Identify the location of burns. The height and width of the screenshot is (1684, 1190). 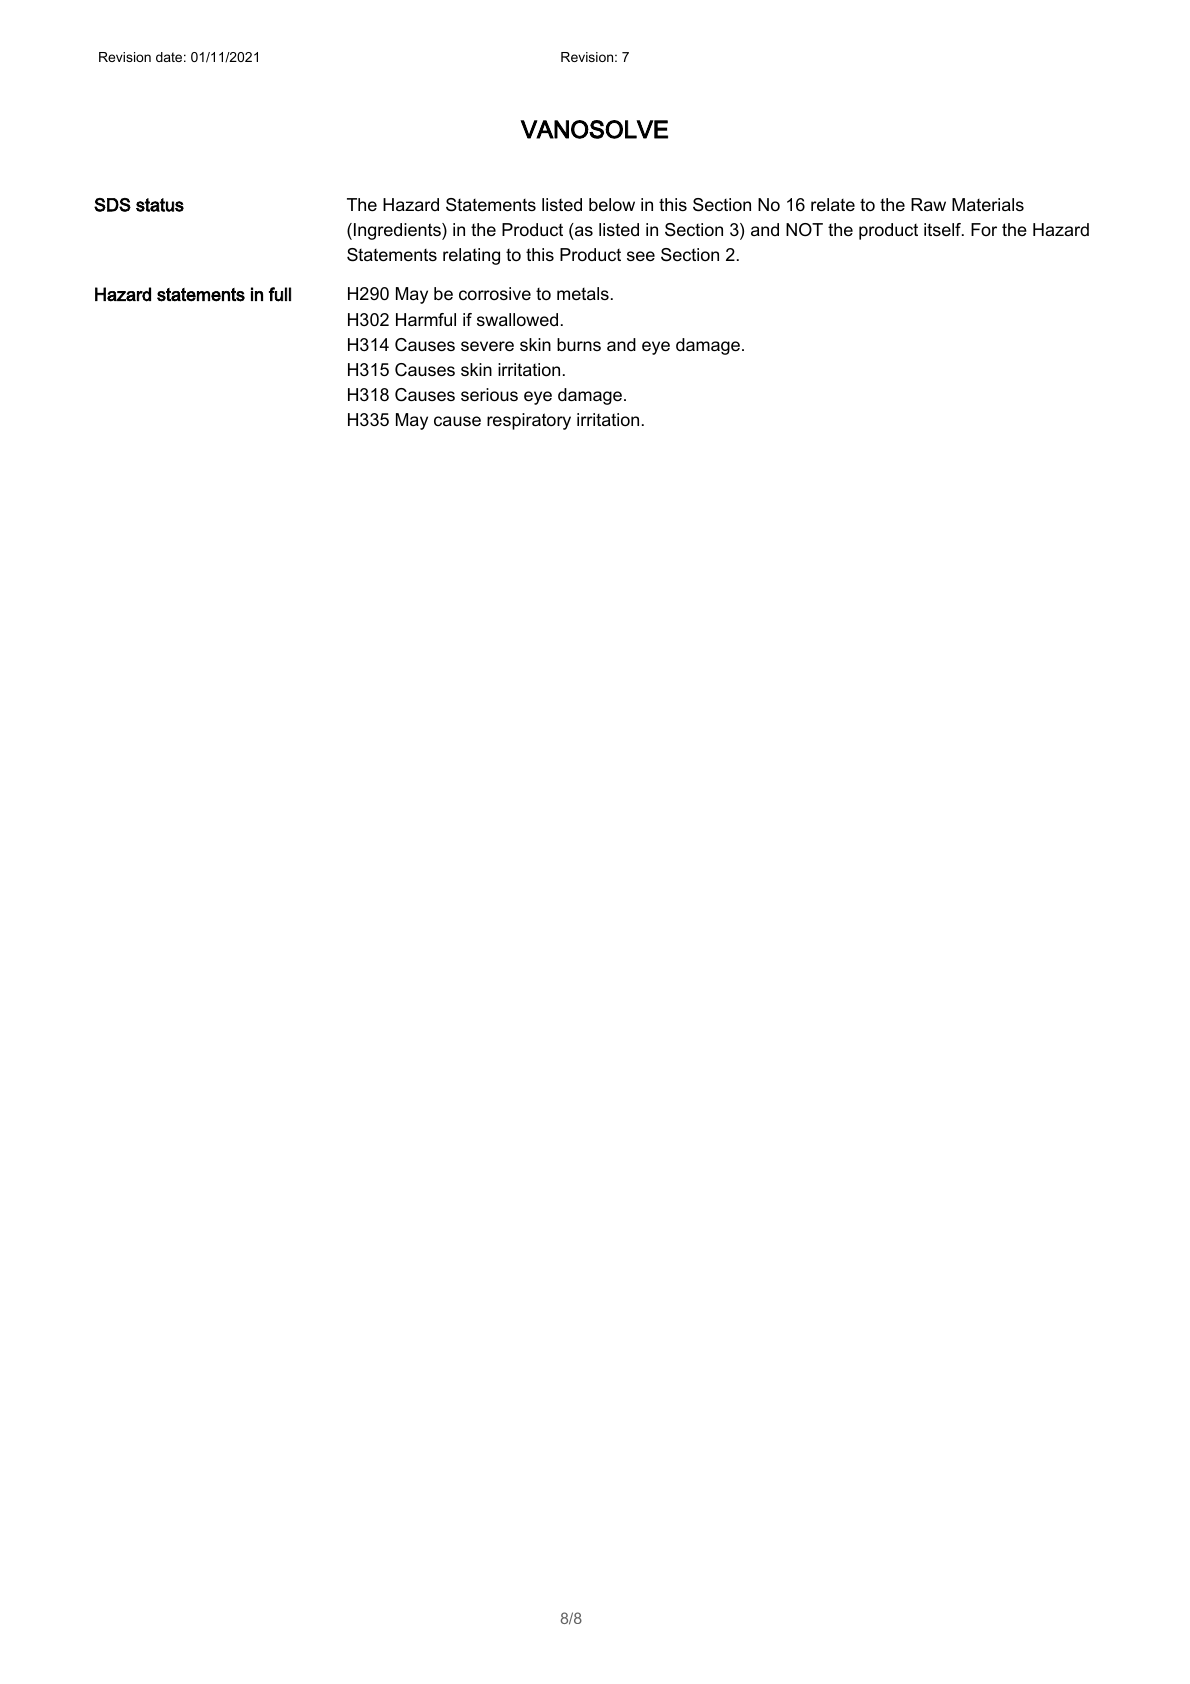
(579, 344).
